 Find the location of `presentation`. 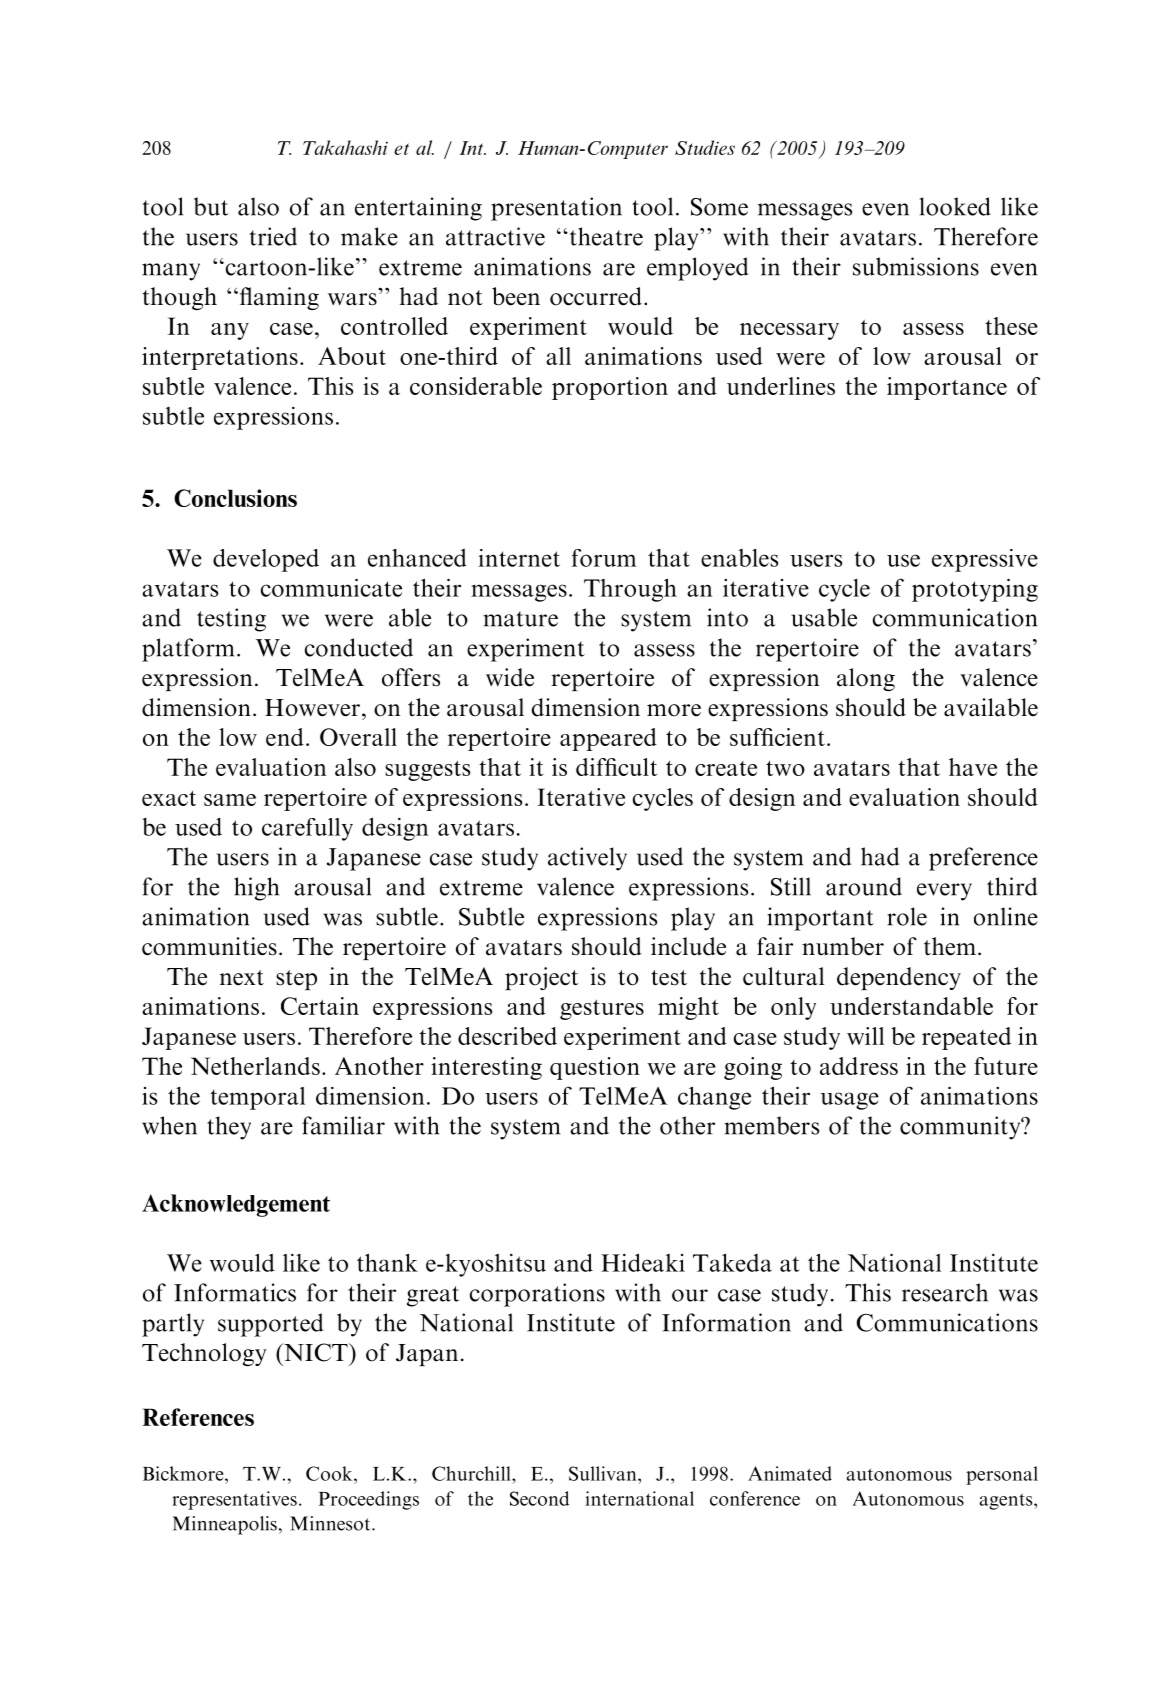

presentation is located at coordinates (556, 209).
